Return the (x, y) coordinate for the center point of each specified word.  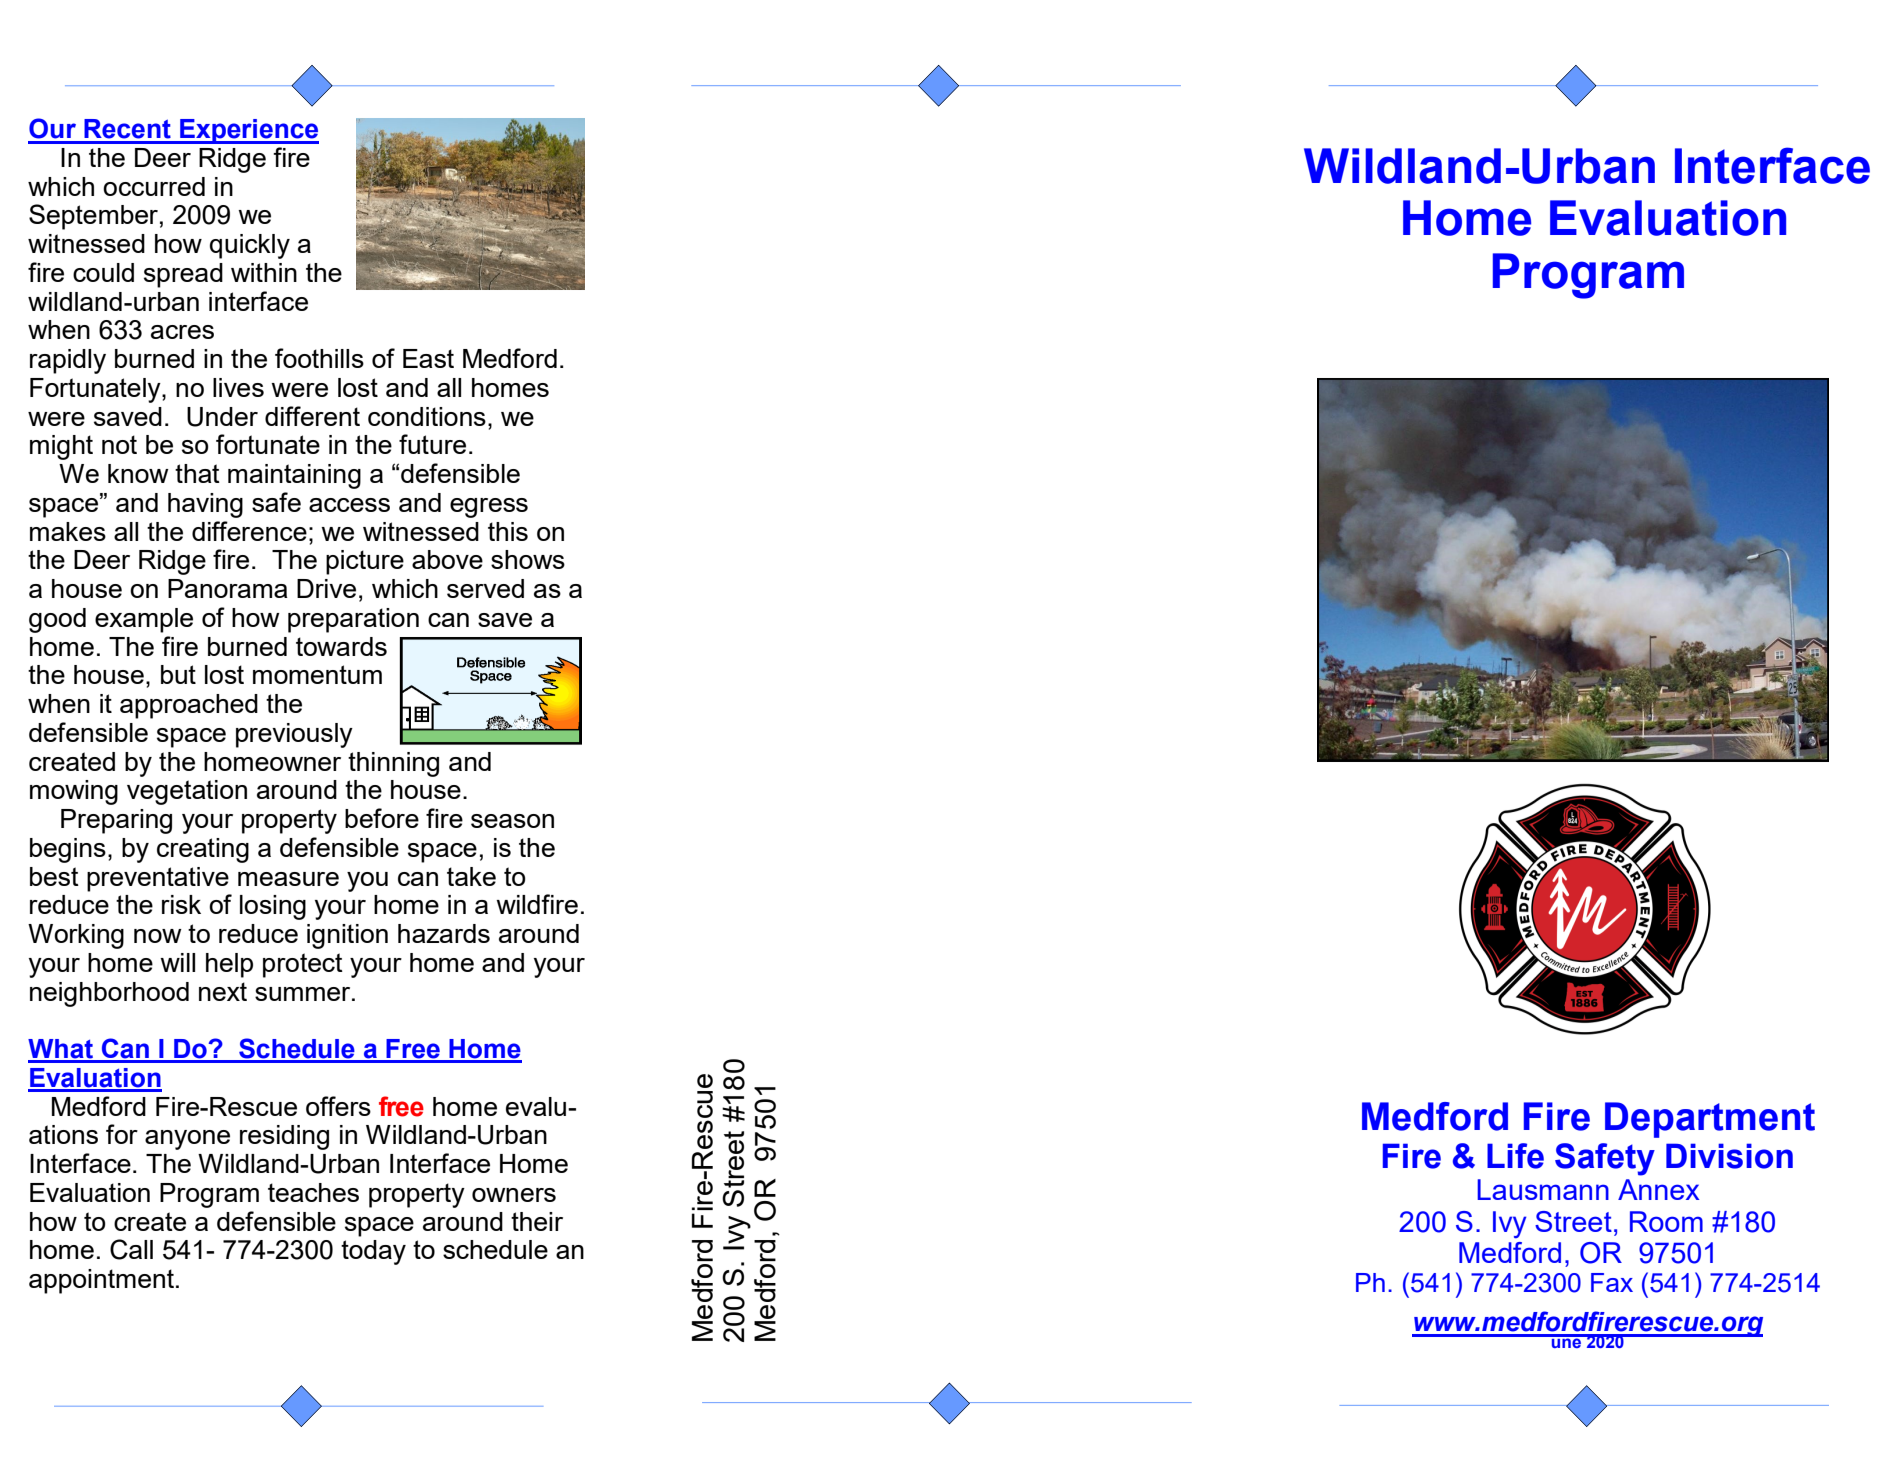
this (508, 531)
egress (489, 508)
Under (222, 417)
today (373, 1252)
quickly (250, 246)
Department (1710, 1120)
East (428, 358)
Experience (248, 131)
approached (189, 706)
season (512, 821)
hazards (444, 933)
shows (528, 559)
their (537, 1221)
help (229, 965)
